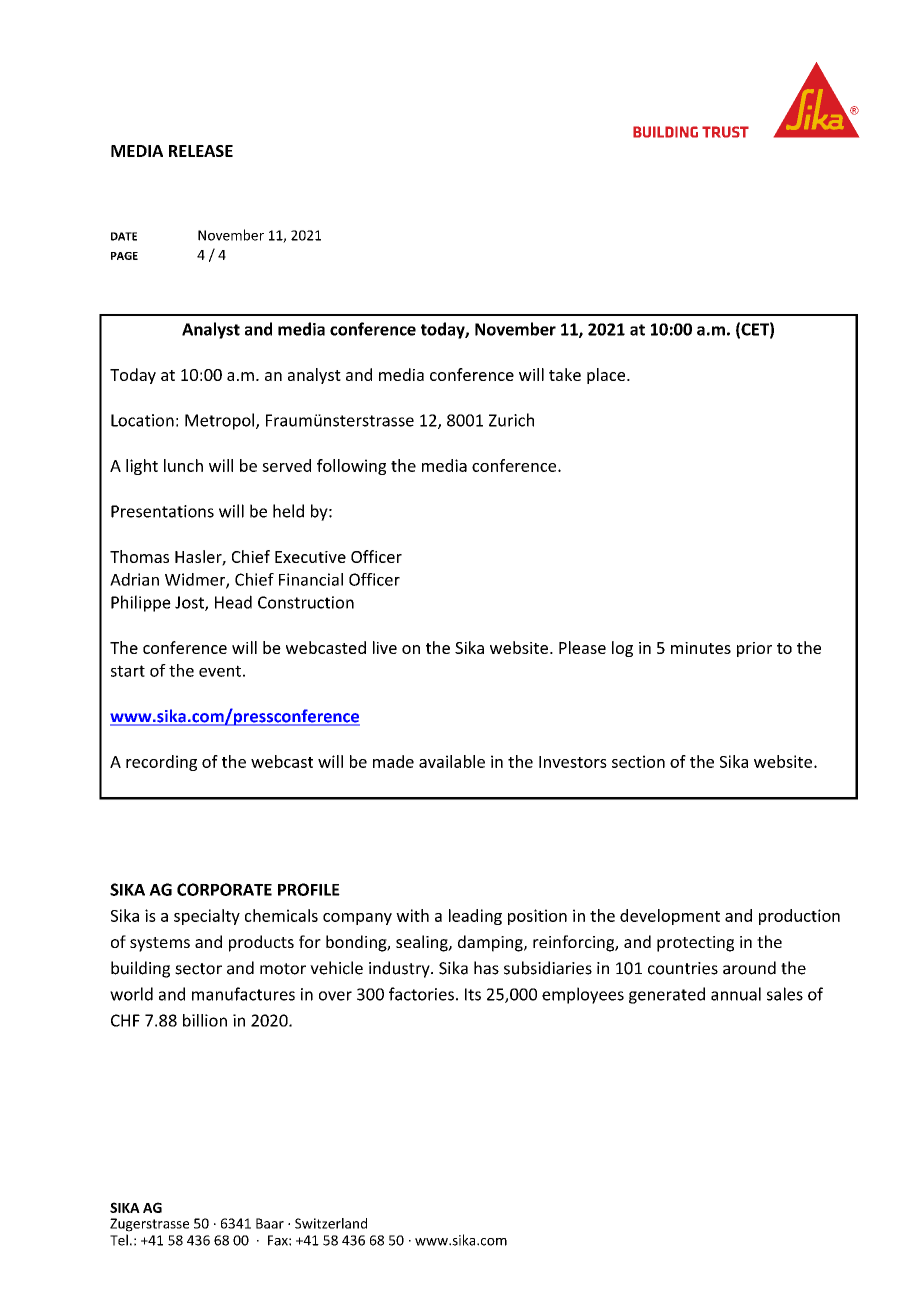 This screenshot has width=924, height=1308. I want to click on available, so click(452, 761).
